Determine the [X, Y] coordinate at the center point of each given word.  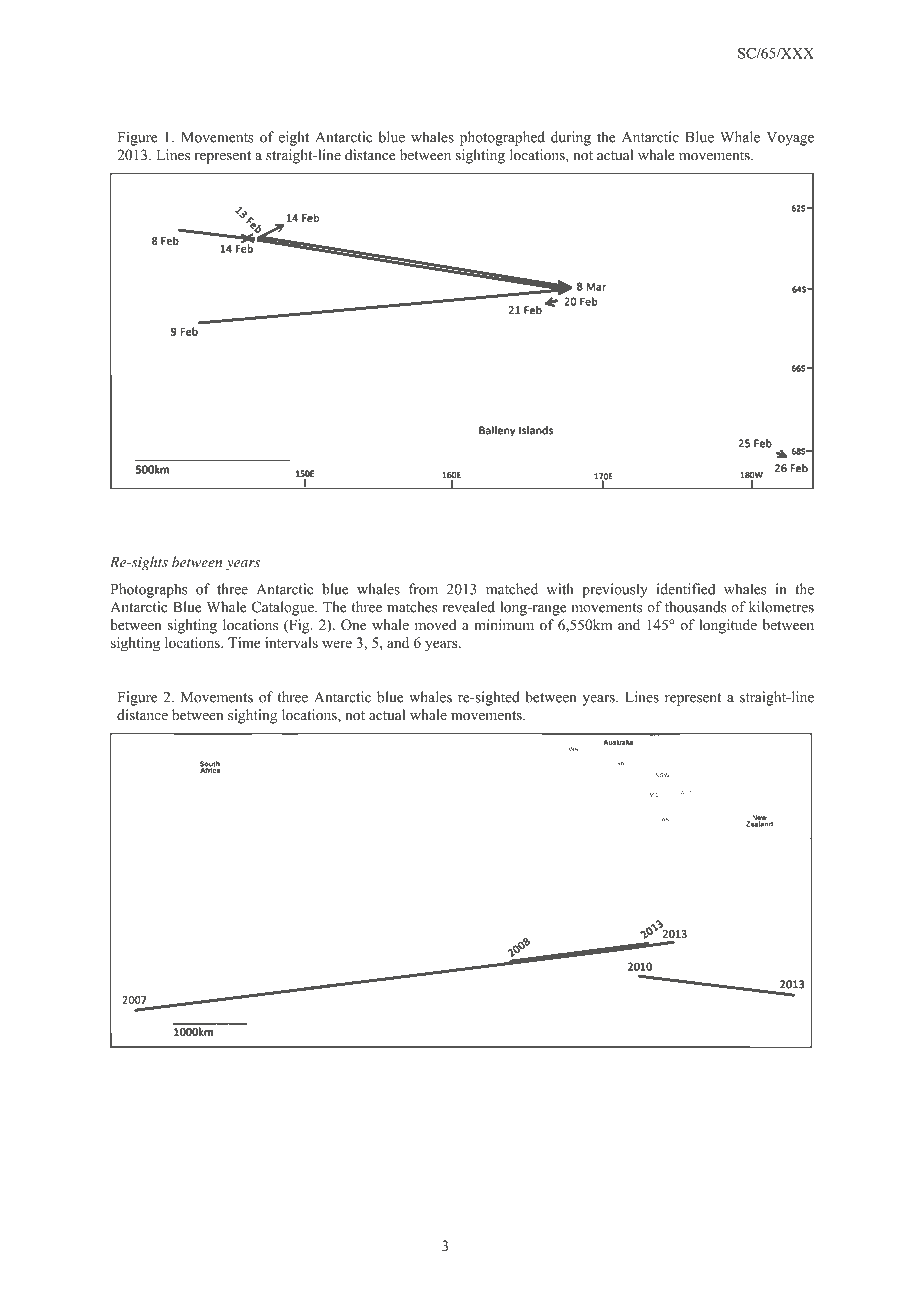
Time [244, 642]
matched [512, 589]
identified [686, 589]
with [560, 589]
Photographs [149, 590]
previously [615, 590]
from [423, 589]
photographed [502, 138]
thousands [695, 607]
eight [294, 138]
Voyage [790, 139]
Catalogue [284, 608]
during [571, 138]
